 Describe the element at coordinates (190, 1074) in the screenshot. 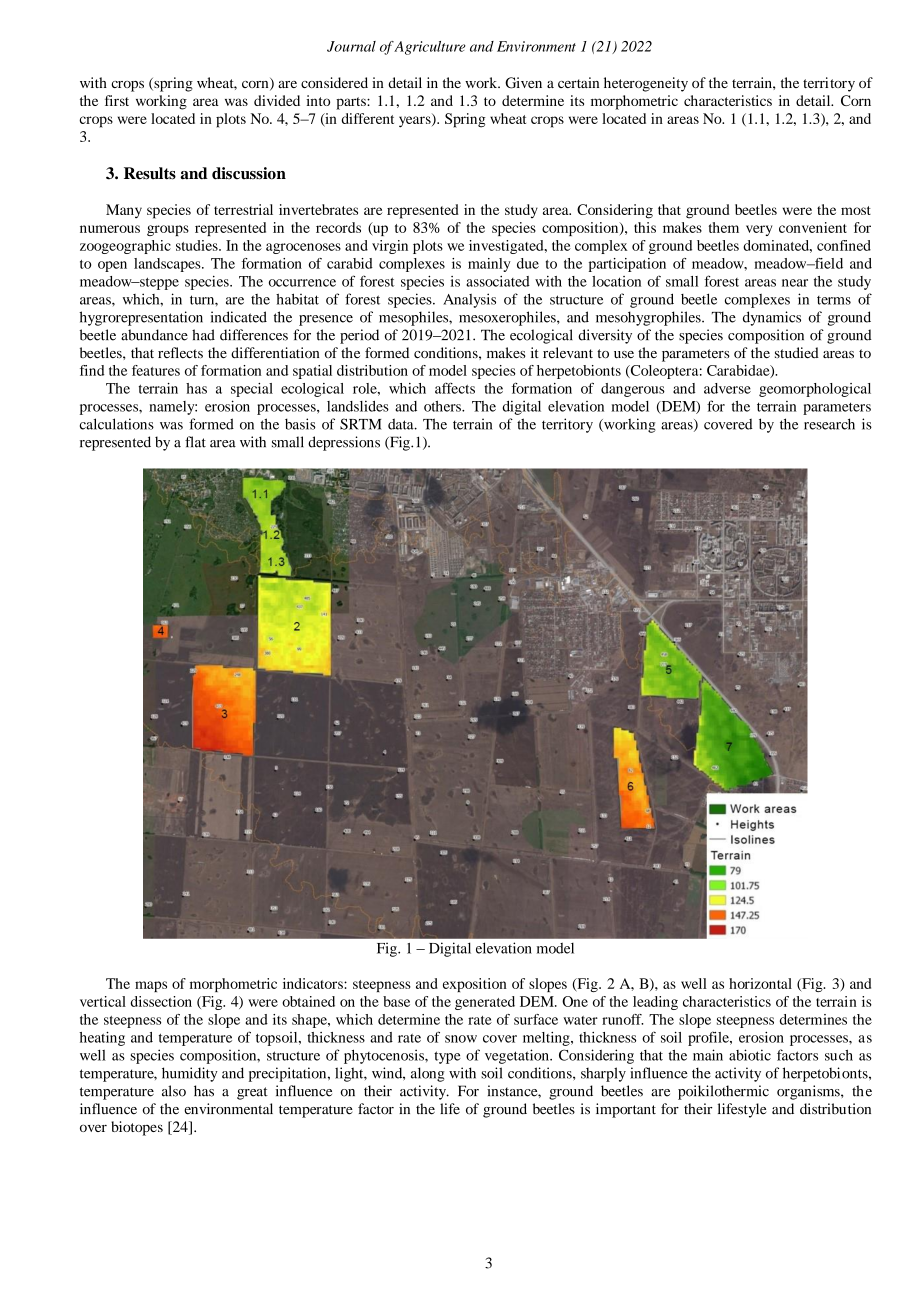

I see `humidity` at that location.
